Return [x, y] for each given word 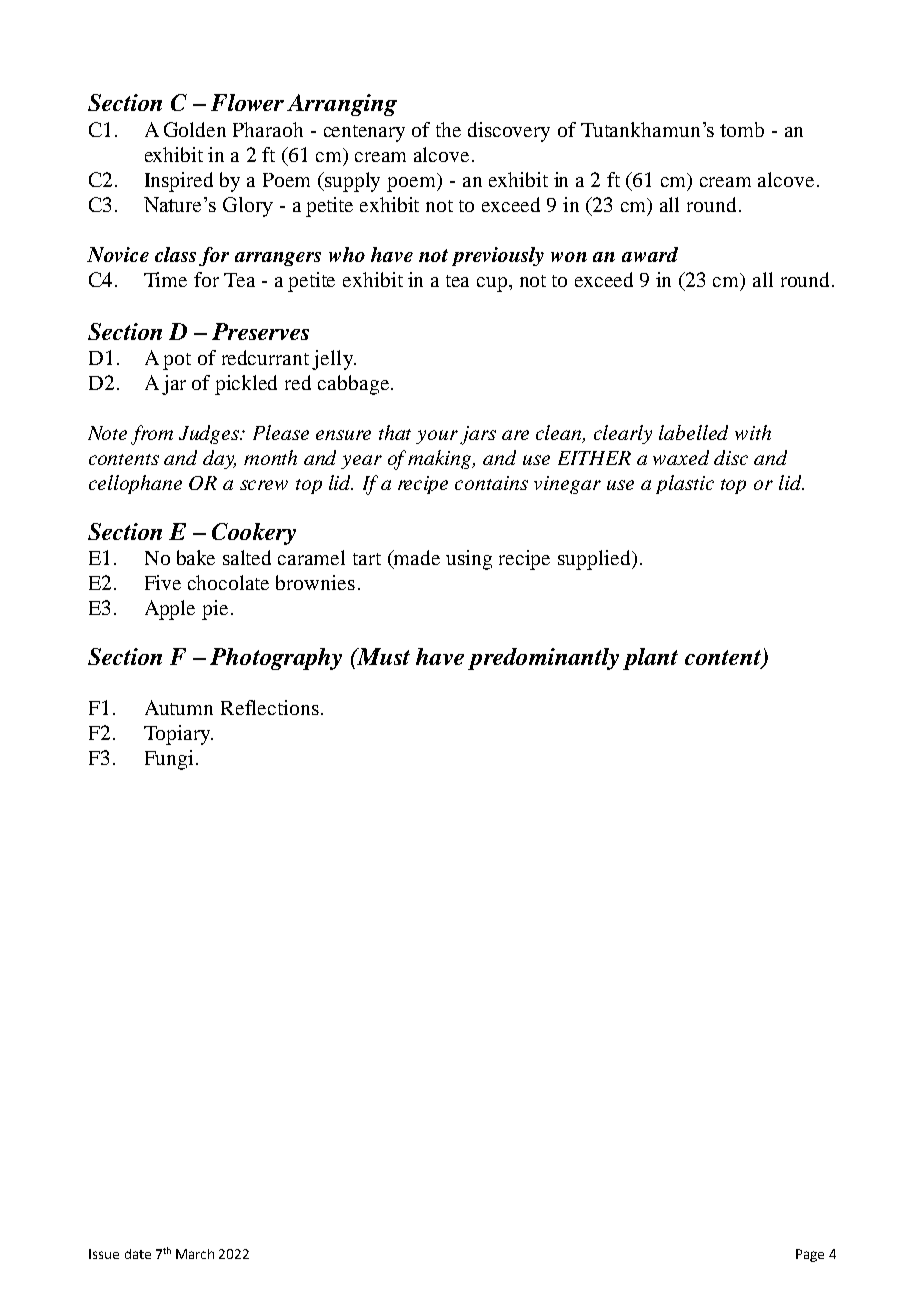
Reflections [270, 707]
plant [650, 659]
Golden [195, 129]
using [469, 560]
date [138, 1254]
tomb [742, 129]
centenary [364, 133]
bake [196, 557]
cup [493, 284]
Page [810, 1255]
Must [382, 656]
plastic [685, 484]
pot [177, 361]
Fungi [169, 760]
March [195, 1254]
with [753, 432]
